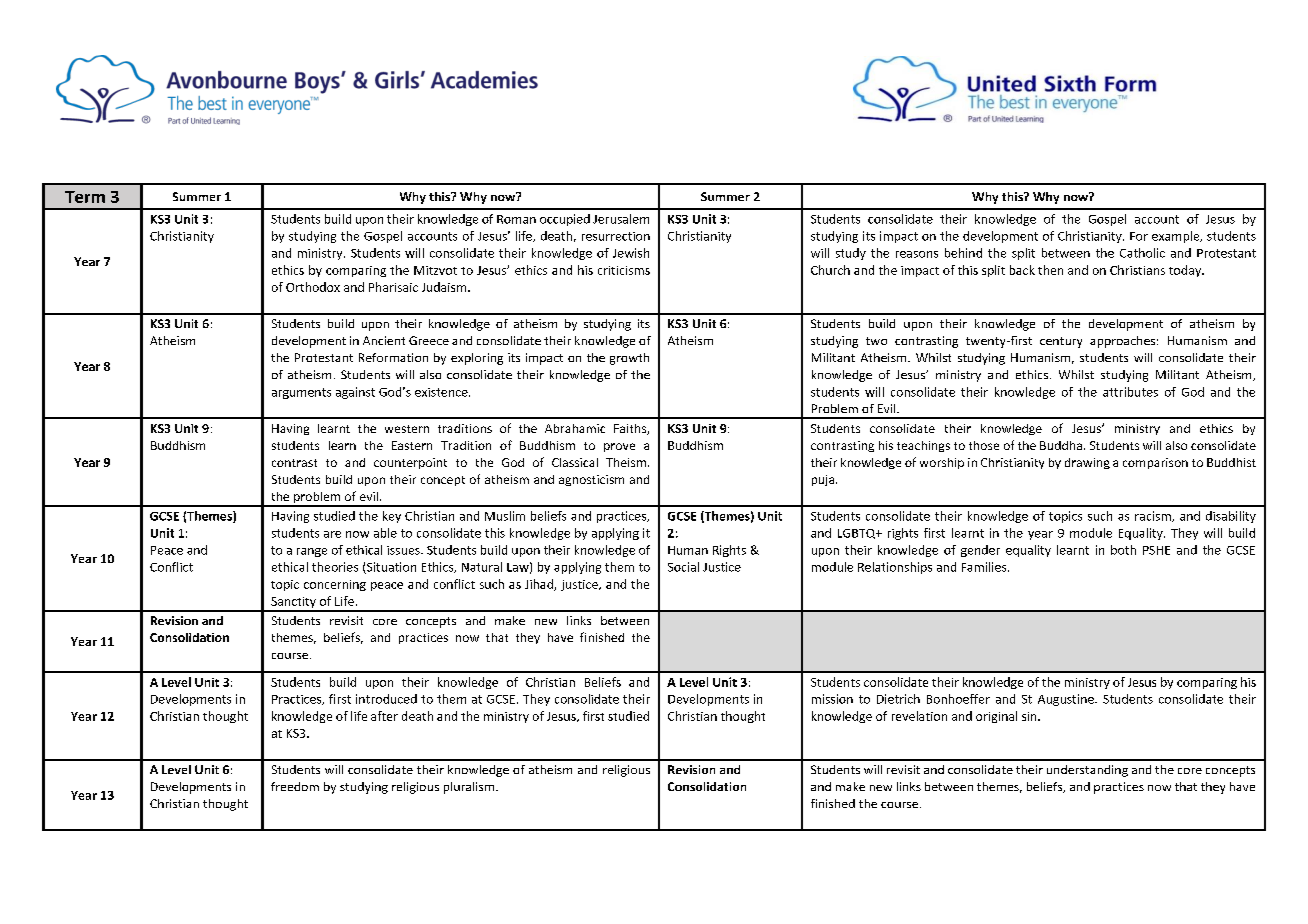 This screenshot has width=1308, height=924. I want to click on Ancient, so click(384, 340).
